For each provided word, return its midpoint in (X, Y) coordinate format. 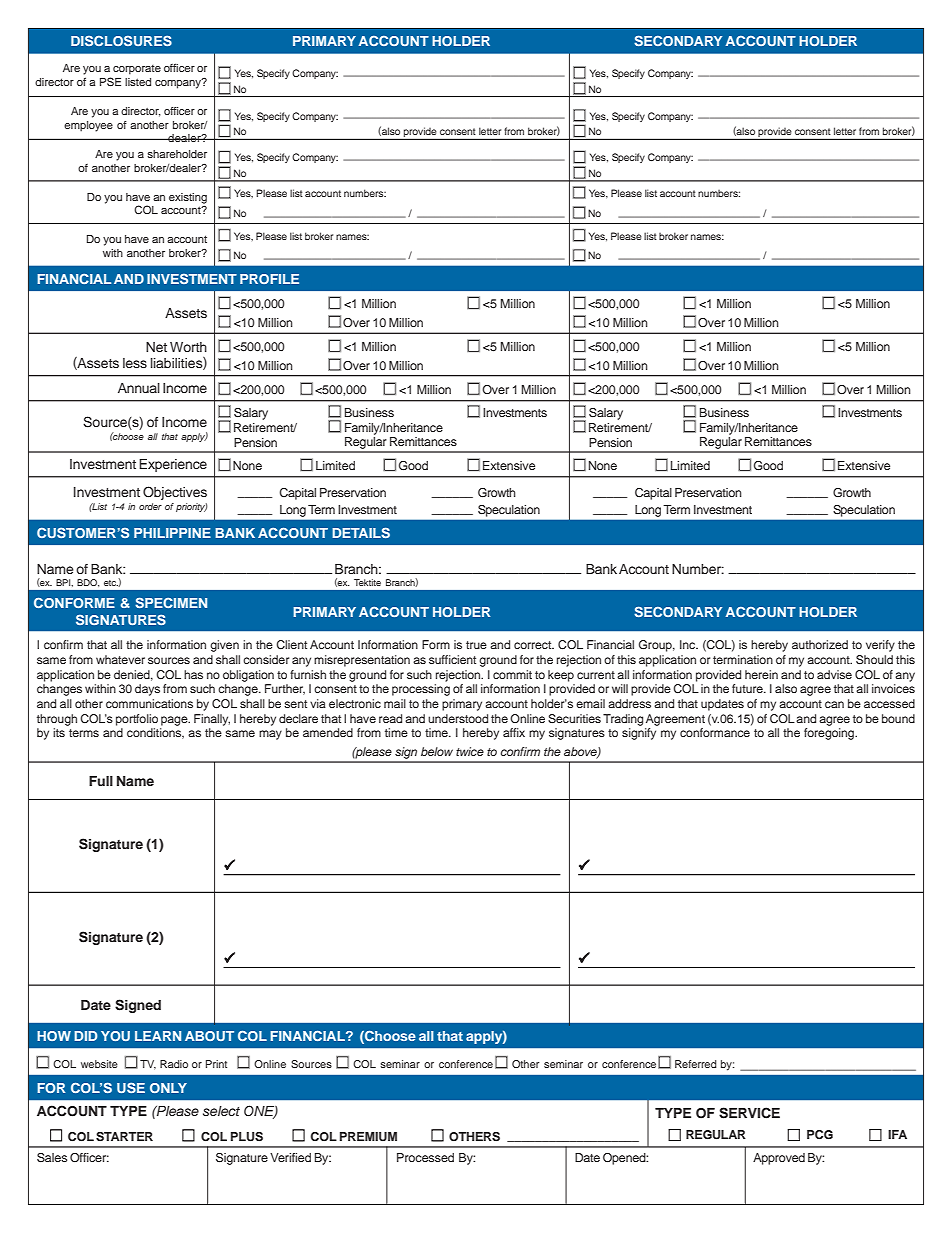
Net (156, 347)
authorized (820, 644)
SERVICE (749, 1113)
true (476, 645)
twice (470, 751)
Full (101, 781)
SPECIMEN (171, 602)
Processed (425, 1157)
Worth (188, 347)
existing (188, 198)
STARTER (124, 1137)
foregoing (830, 734)
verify (880, 646)
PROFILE (269, 279)
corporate (137, 70)
